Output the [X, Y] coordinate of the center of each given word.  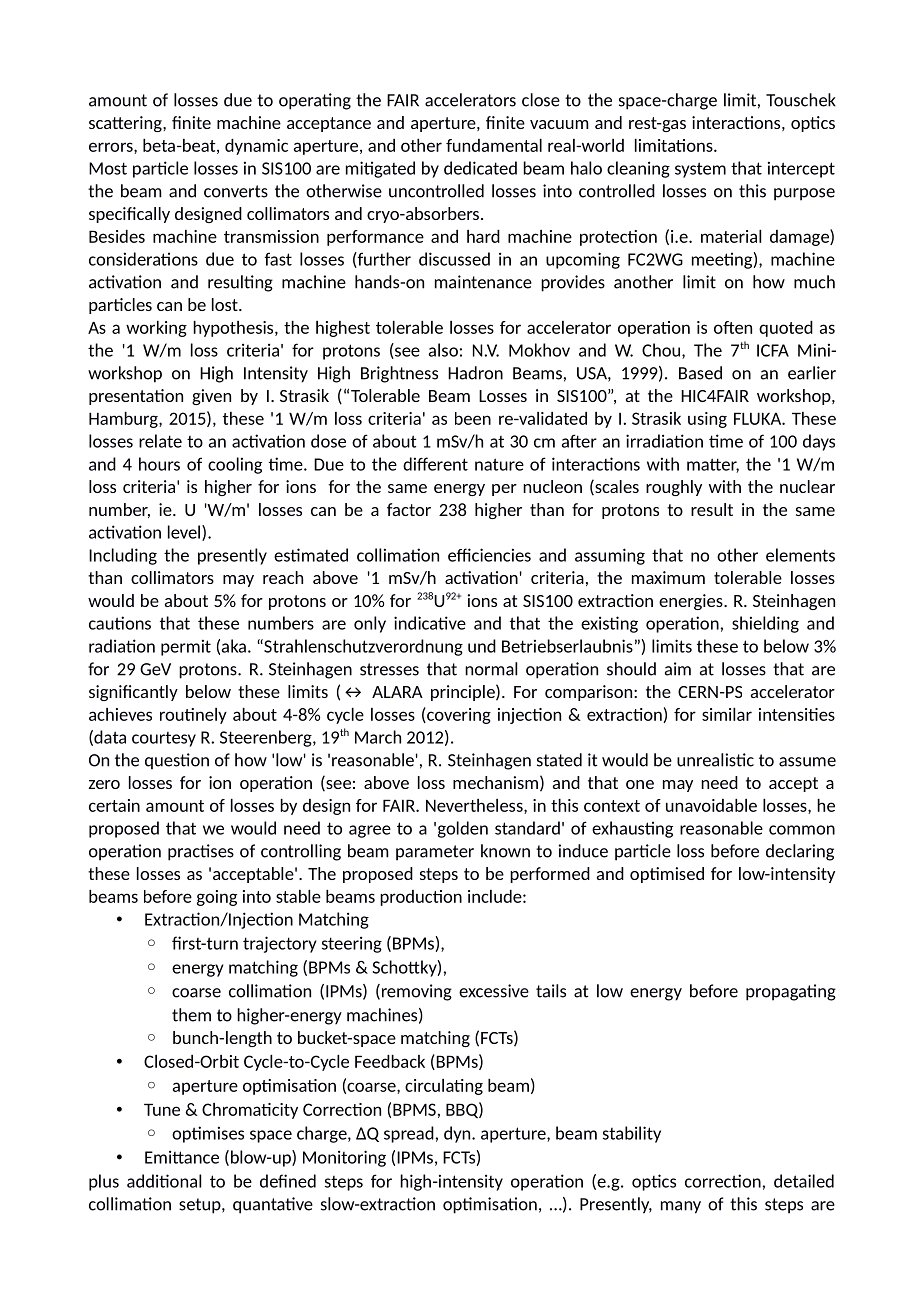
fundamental [494, 145]
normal [491, 669]
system [700, 170]
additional [164, 1181]
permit [186, 647]
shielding [765, 624]
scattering [126, 124]
